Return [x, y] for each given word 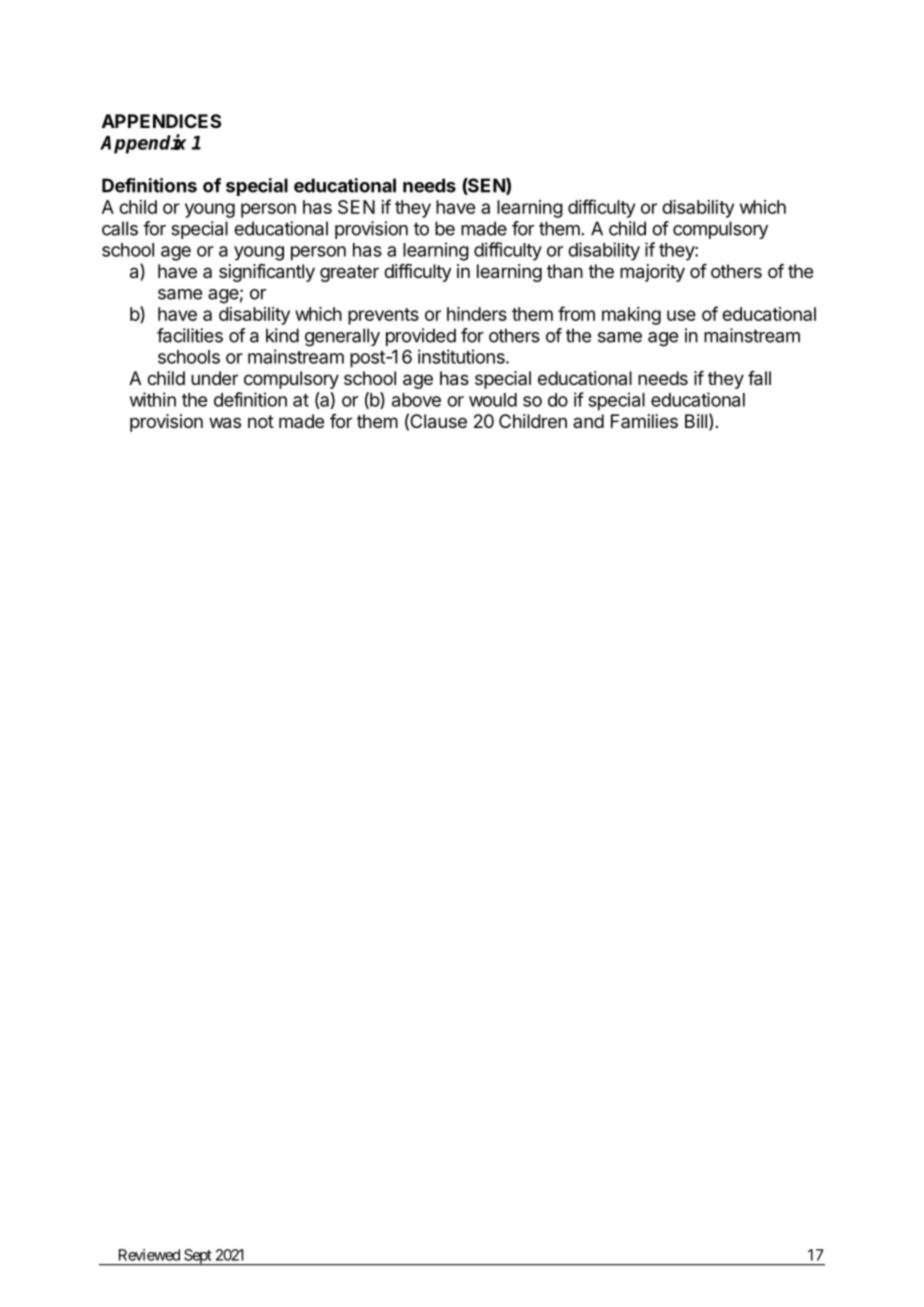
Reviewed [149, 1255]
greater [349, 273]
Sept [197, 1257]
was [225, 423]
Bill [696, 421]
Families [644, 421]
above [416, 400]
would [493, 400]
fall [759, 378]
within [153, 399]
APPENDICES [161, 121]
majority [652, 273]
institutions [462, 356]
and [588, 421]
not [261, 421]
